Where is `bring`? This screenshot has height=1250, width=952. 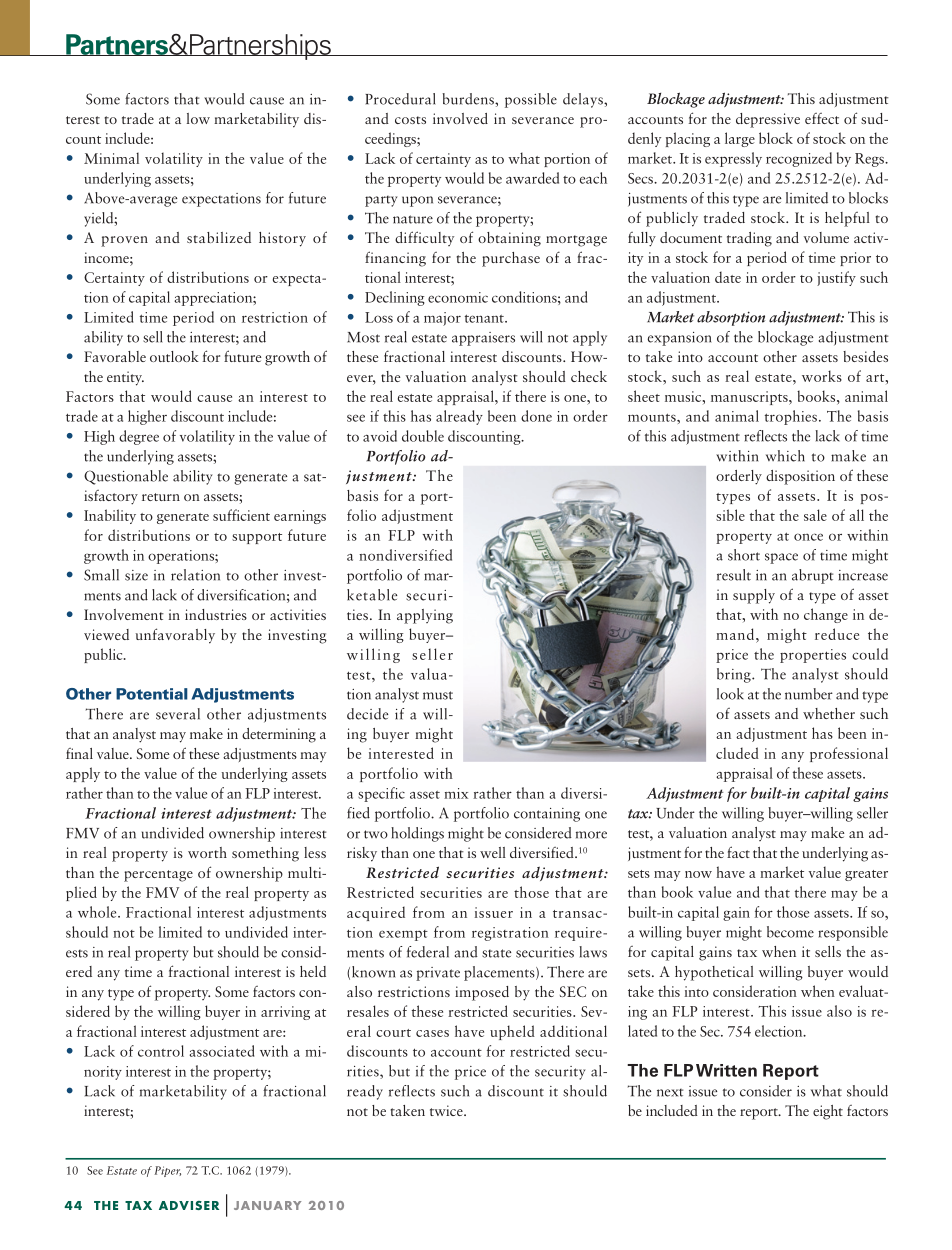
bring is located at coordinates (735, 675).
